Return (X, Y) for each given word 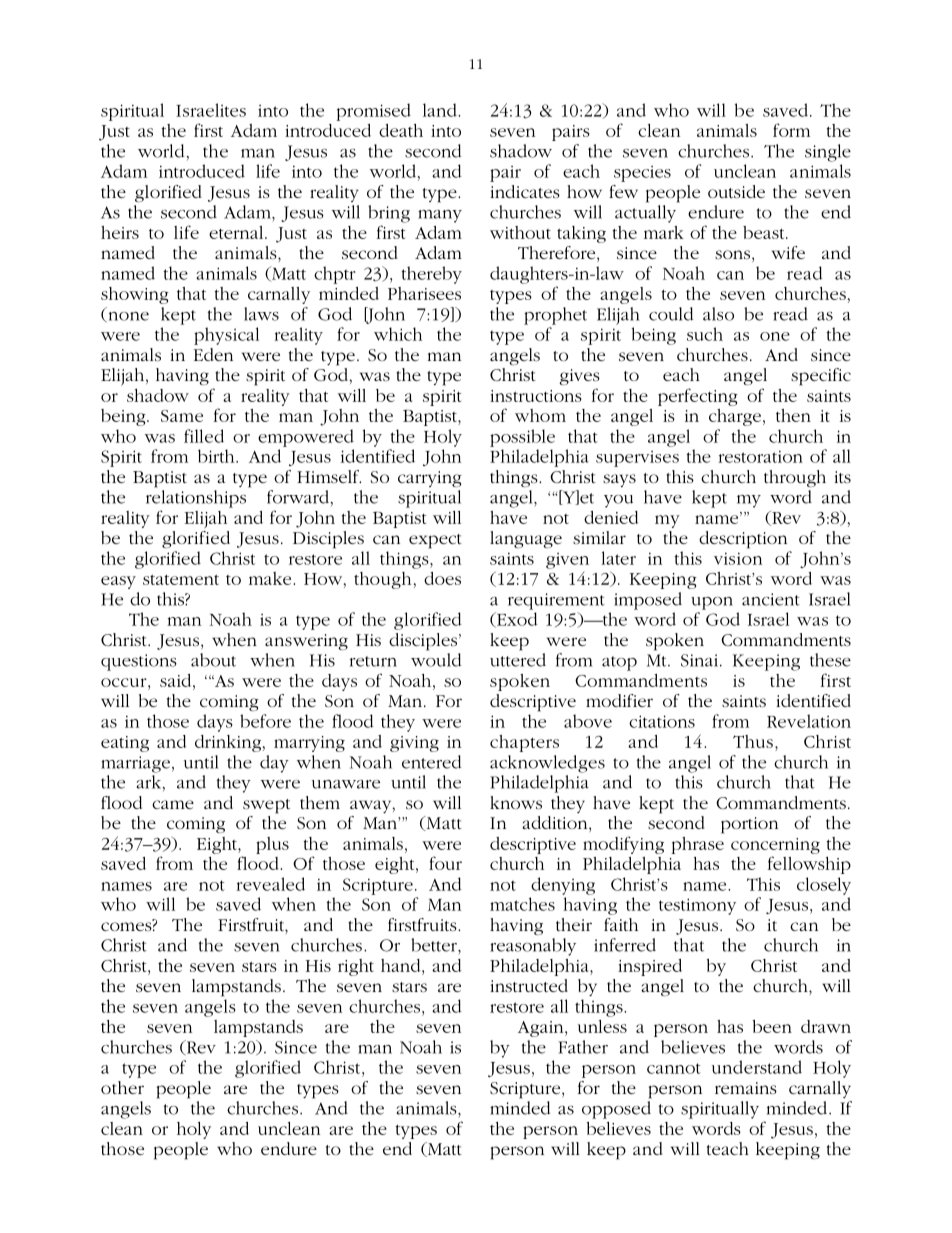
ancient (771, 599)
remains (746, 1088)
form (791, 130)
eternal (237, 232)
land (441, 110)
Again (542, 1029)
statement (181, 579)
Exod (516, 620)
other (122, 1087)
